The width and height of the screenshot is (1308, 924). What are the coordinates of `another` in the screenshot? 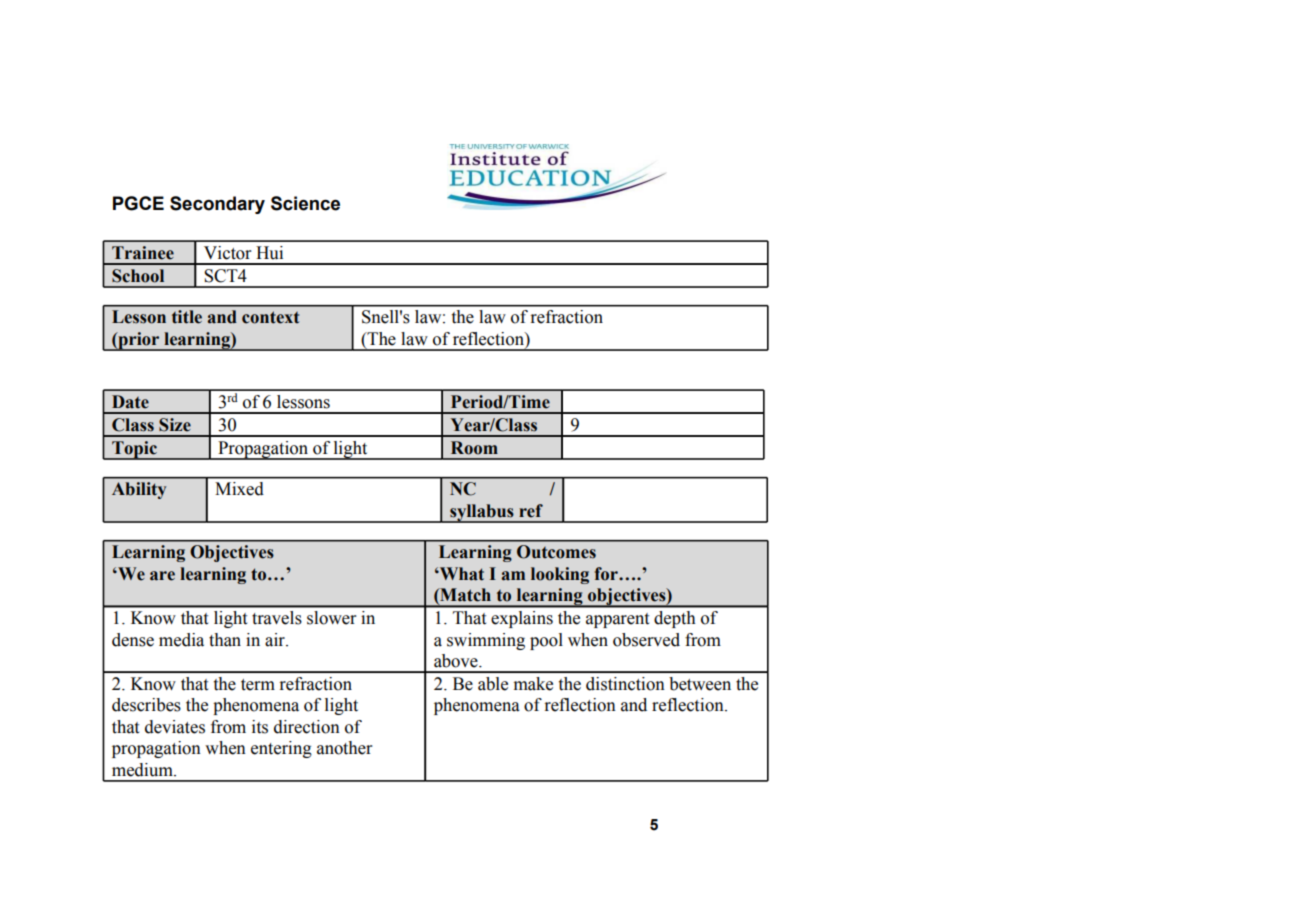 It's located at (345, 748).
